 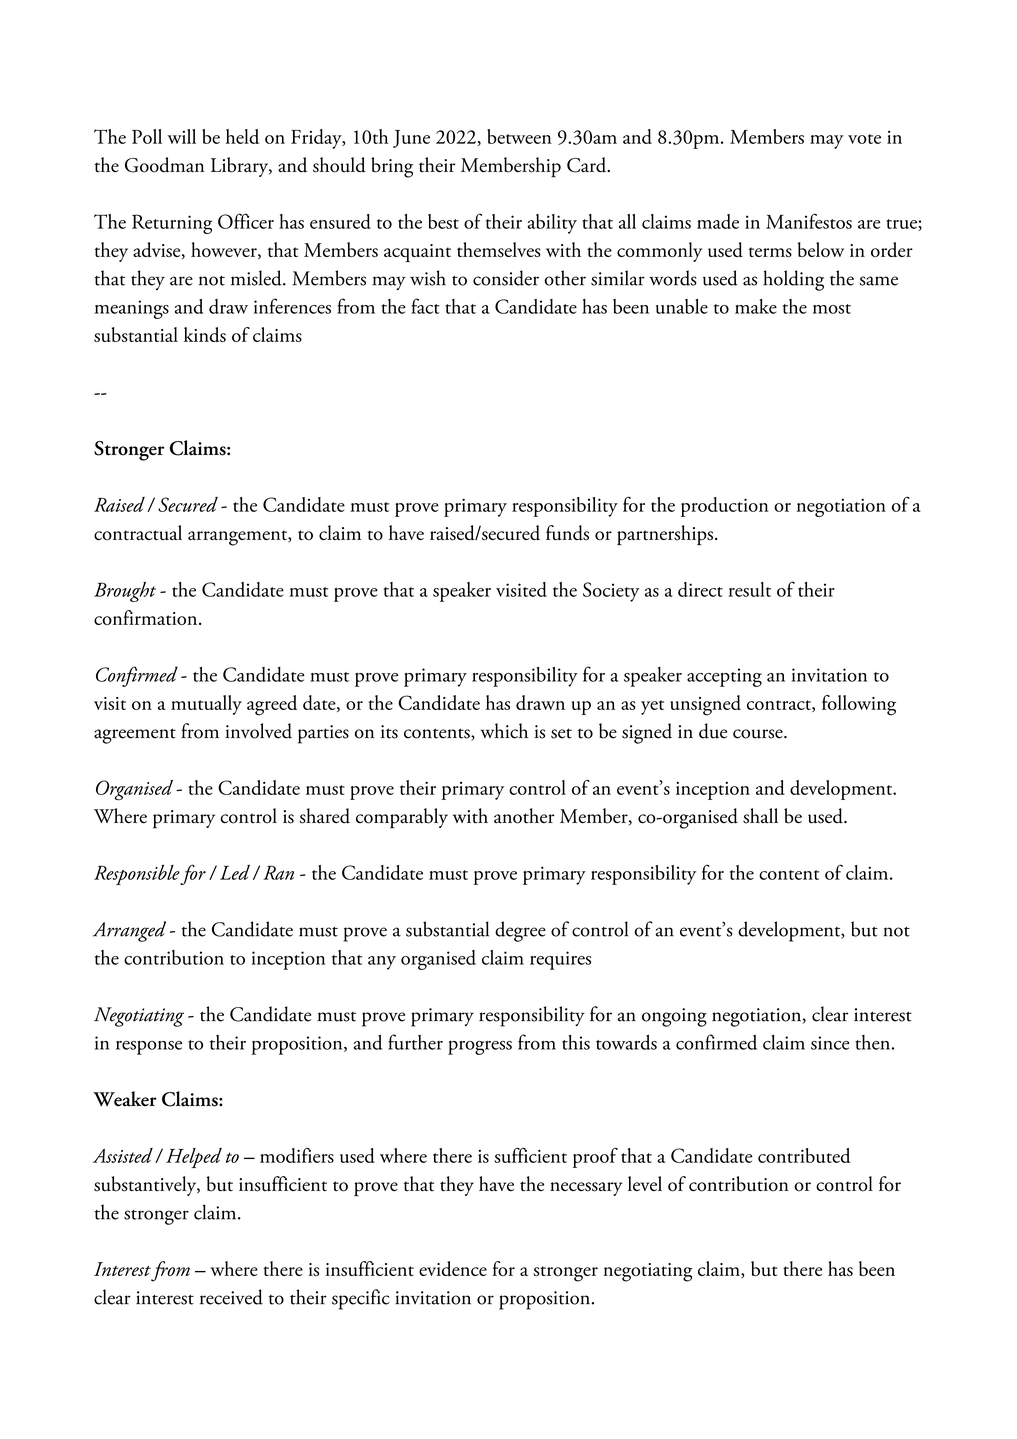 I want to click on Goodman, so click(x=164, y=165).
